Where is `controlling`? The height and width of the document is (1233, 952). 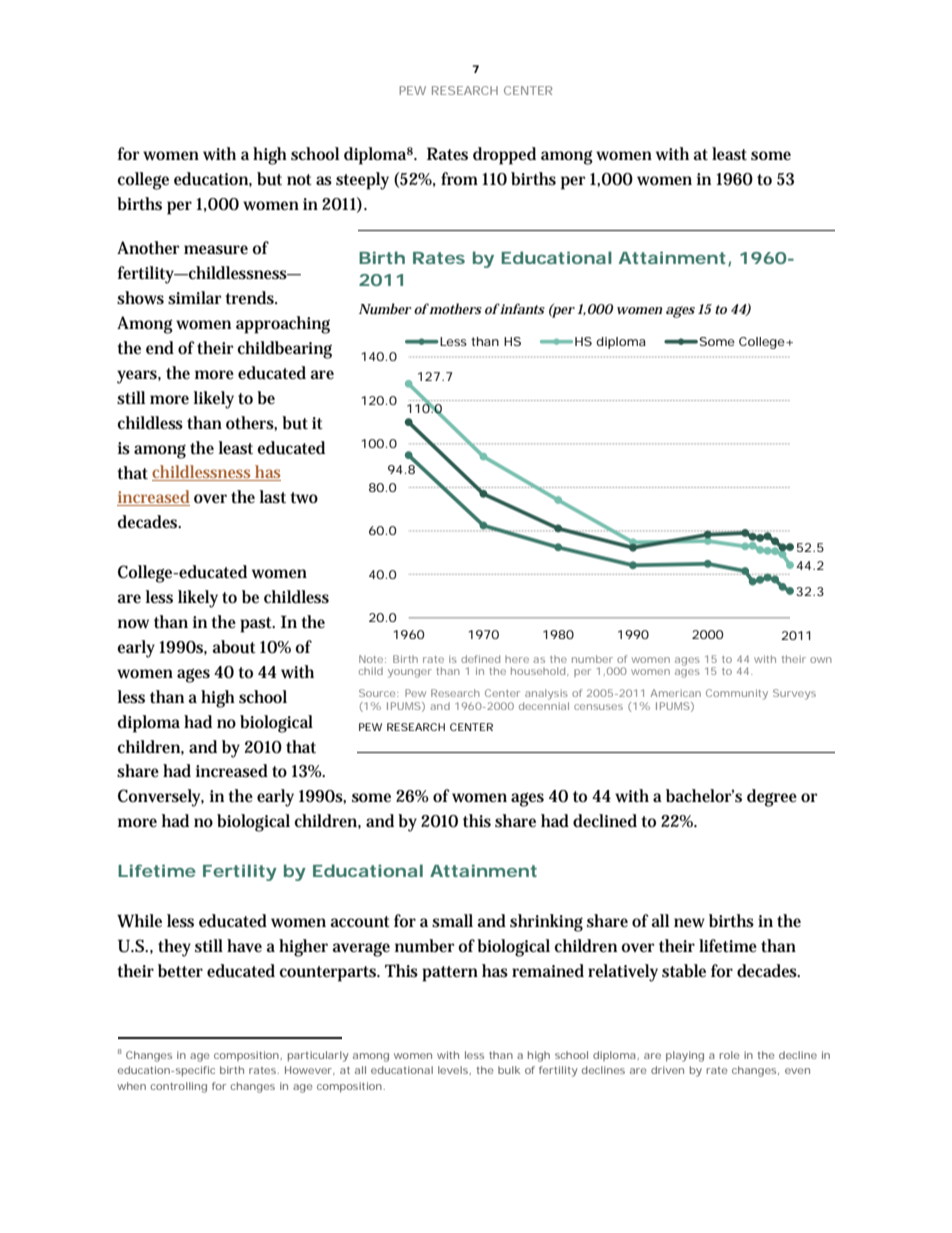
controlling is located at coordinates (178, 1087).
